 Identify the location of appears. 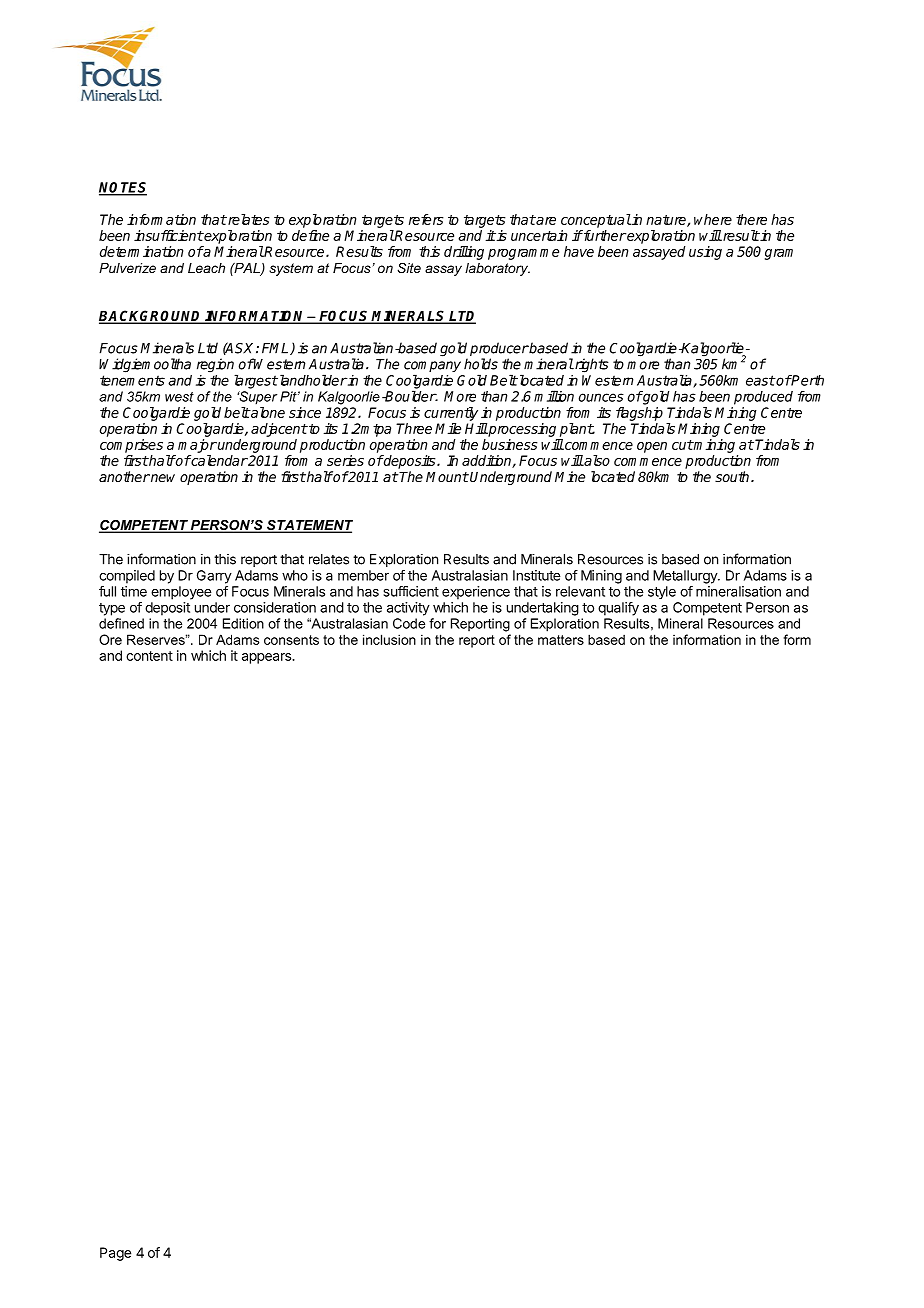
(267, 658).
